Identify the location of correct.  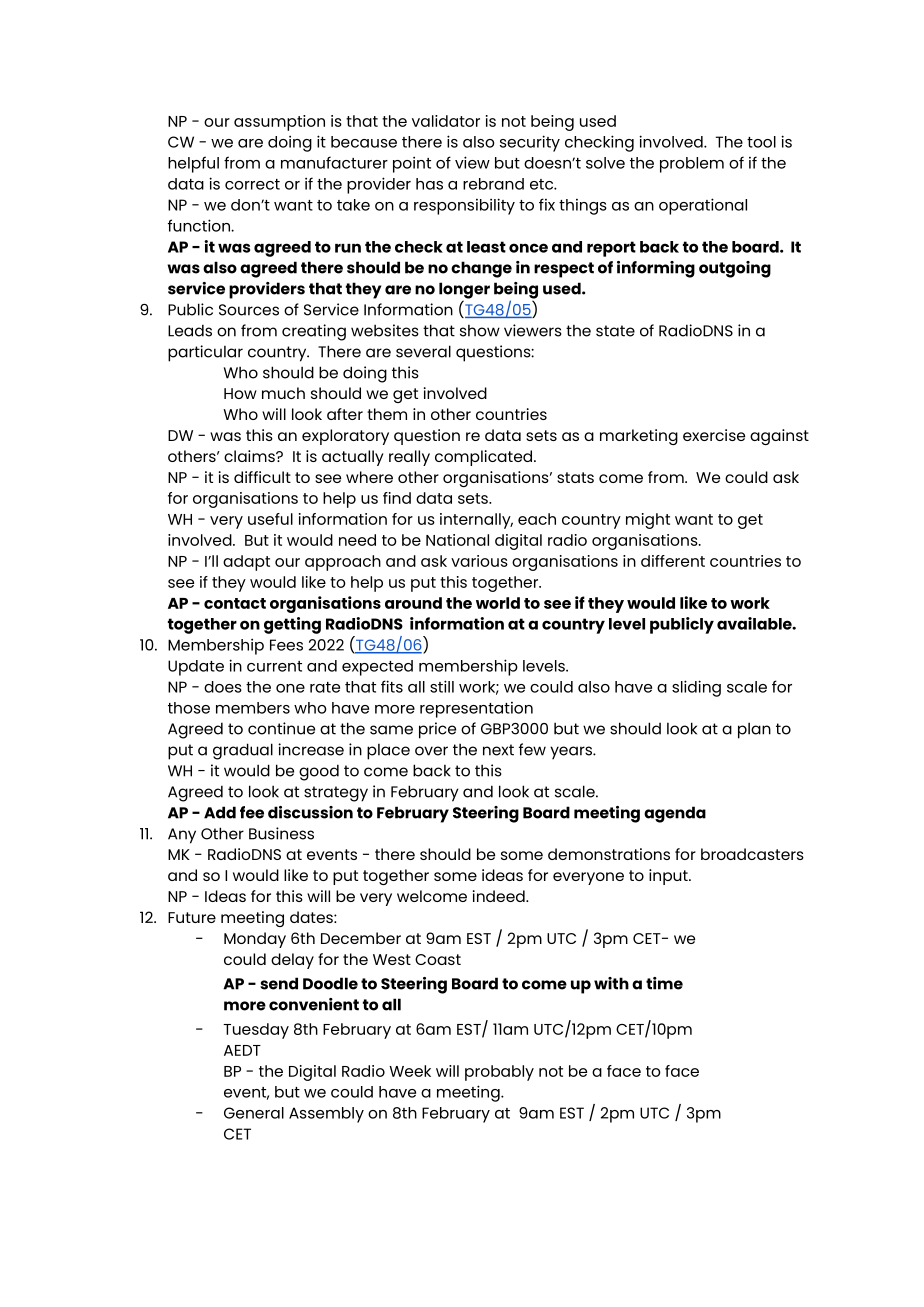
(252, 184).
